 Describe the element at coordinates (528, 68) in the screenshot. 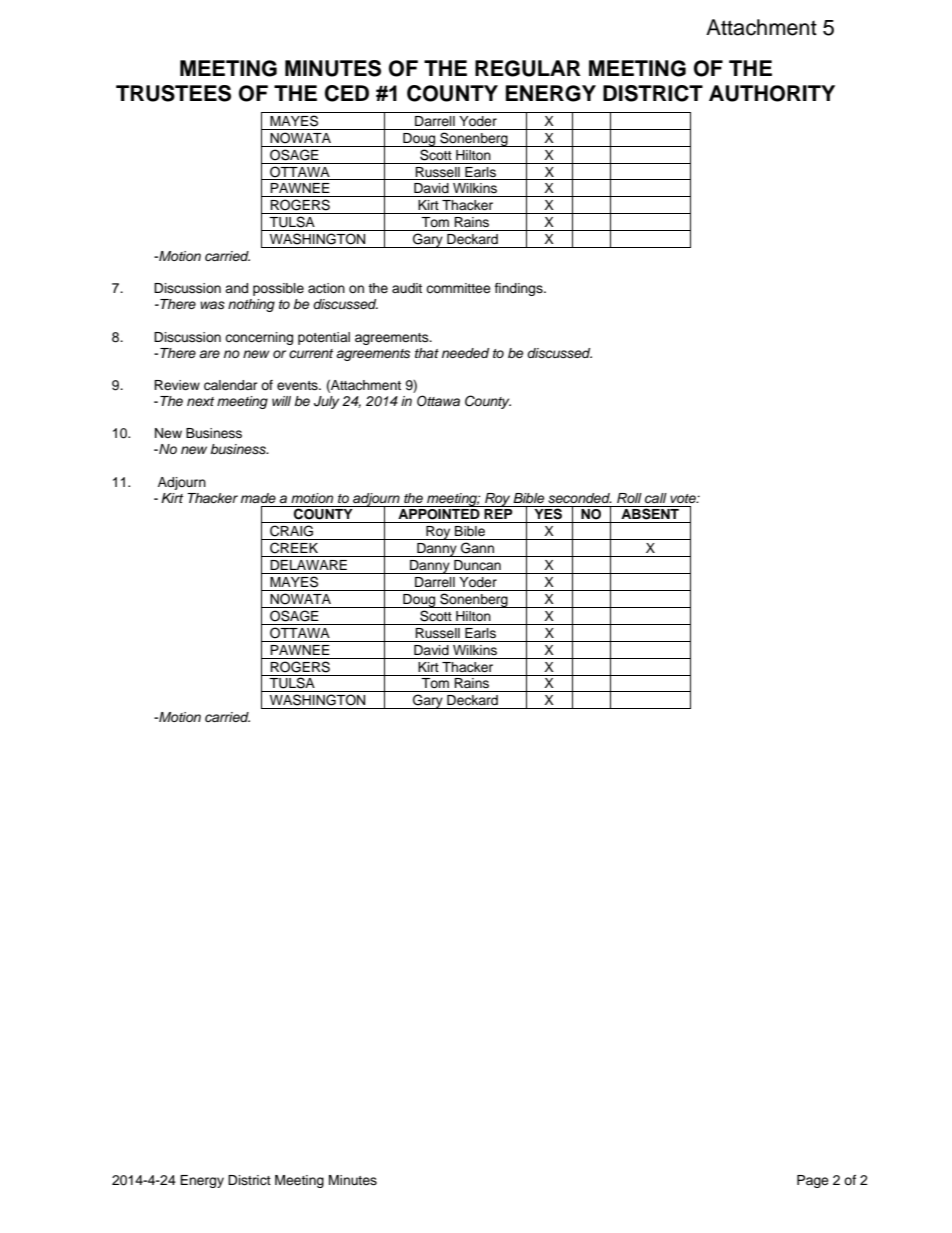

I see `REGULAR` at that location.
